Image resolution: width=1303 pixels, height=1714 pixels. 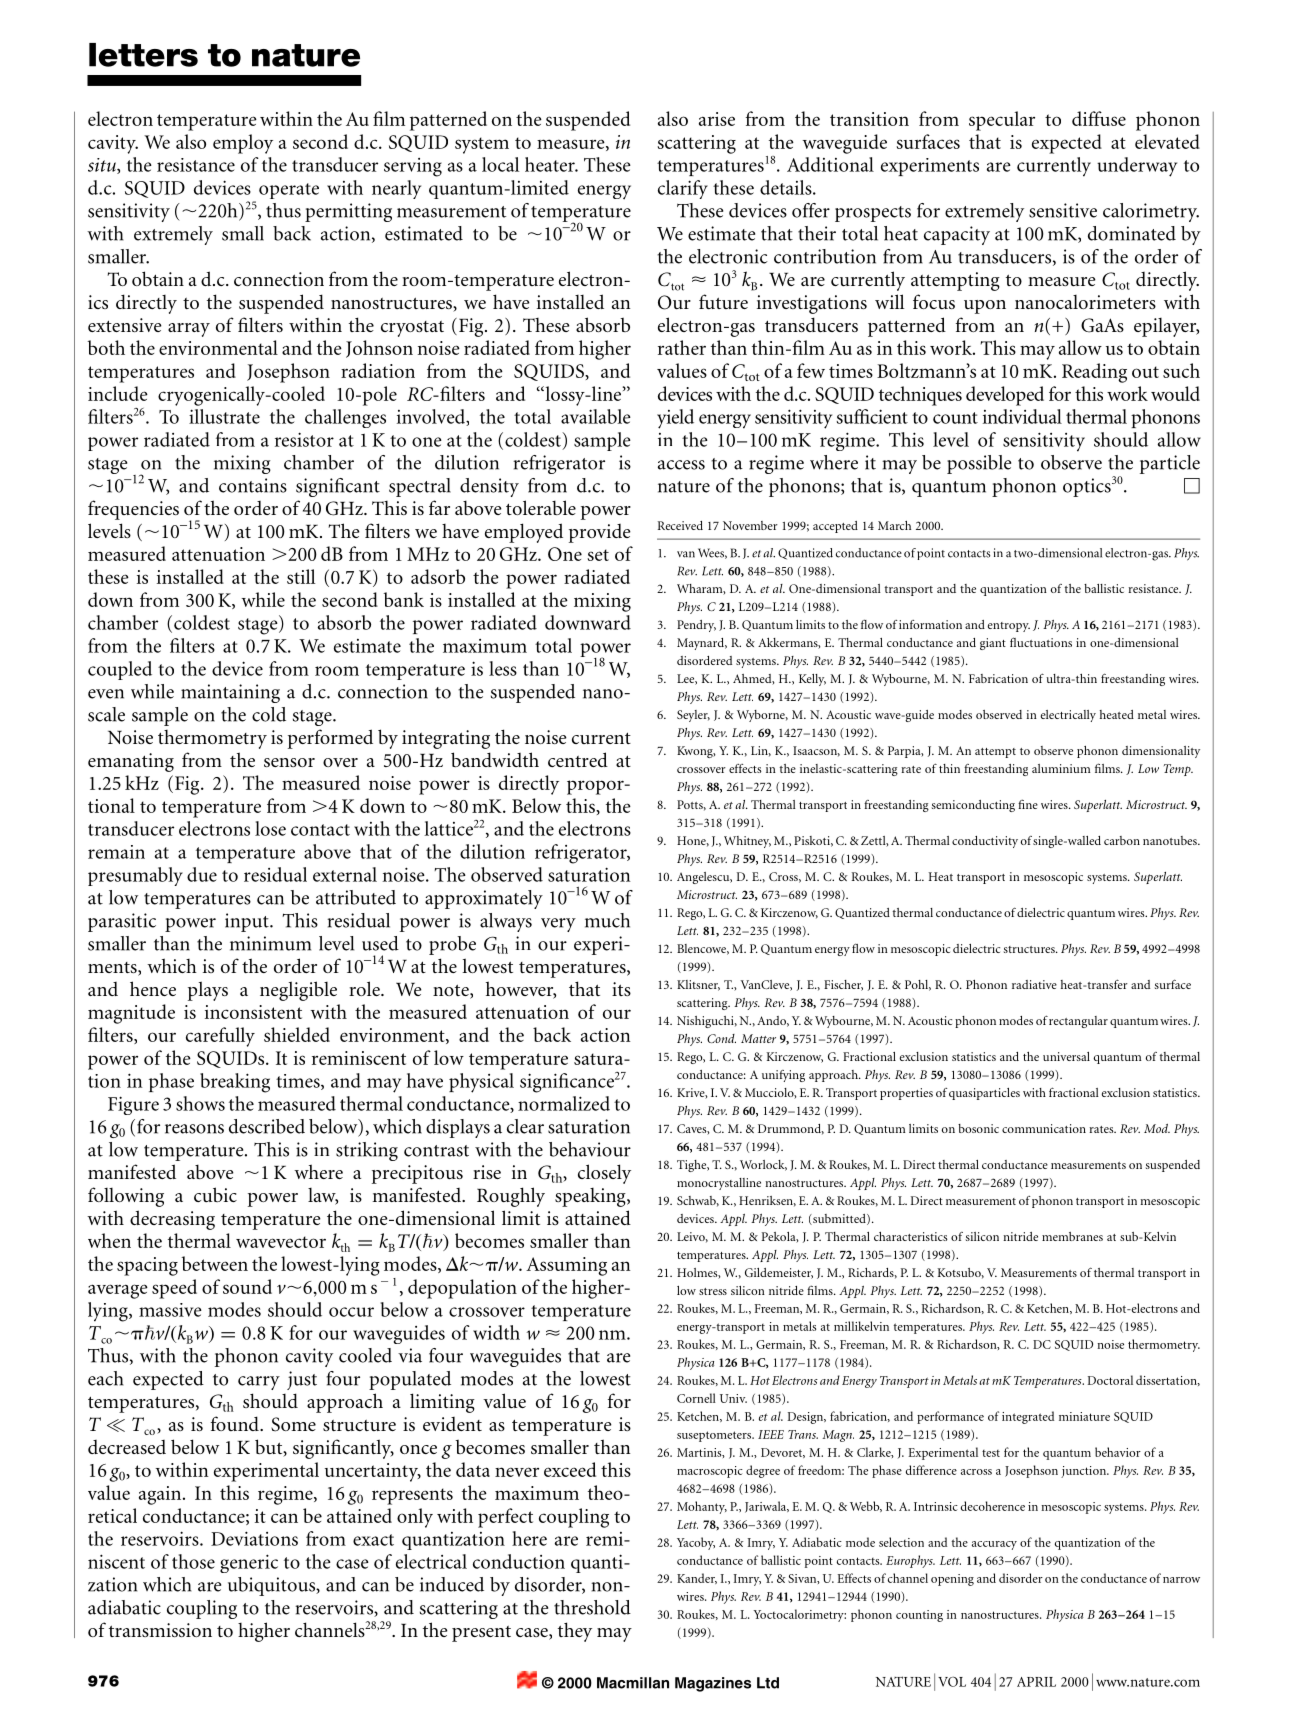 What do you see at coordinates (1063, 210) in the screenshot?
I see `sensitive` at bounding box center [1063, 210].
